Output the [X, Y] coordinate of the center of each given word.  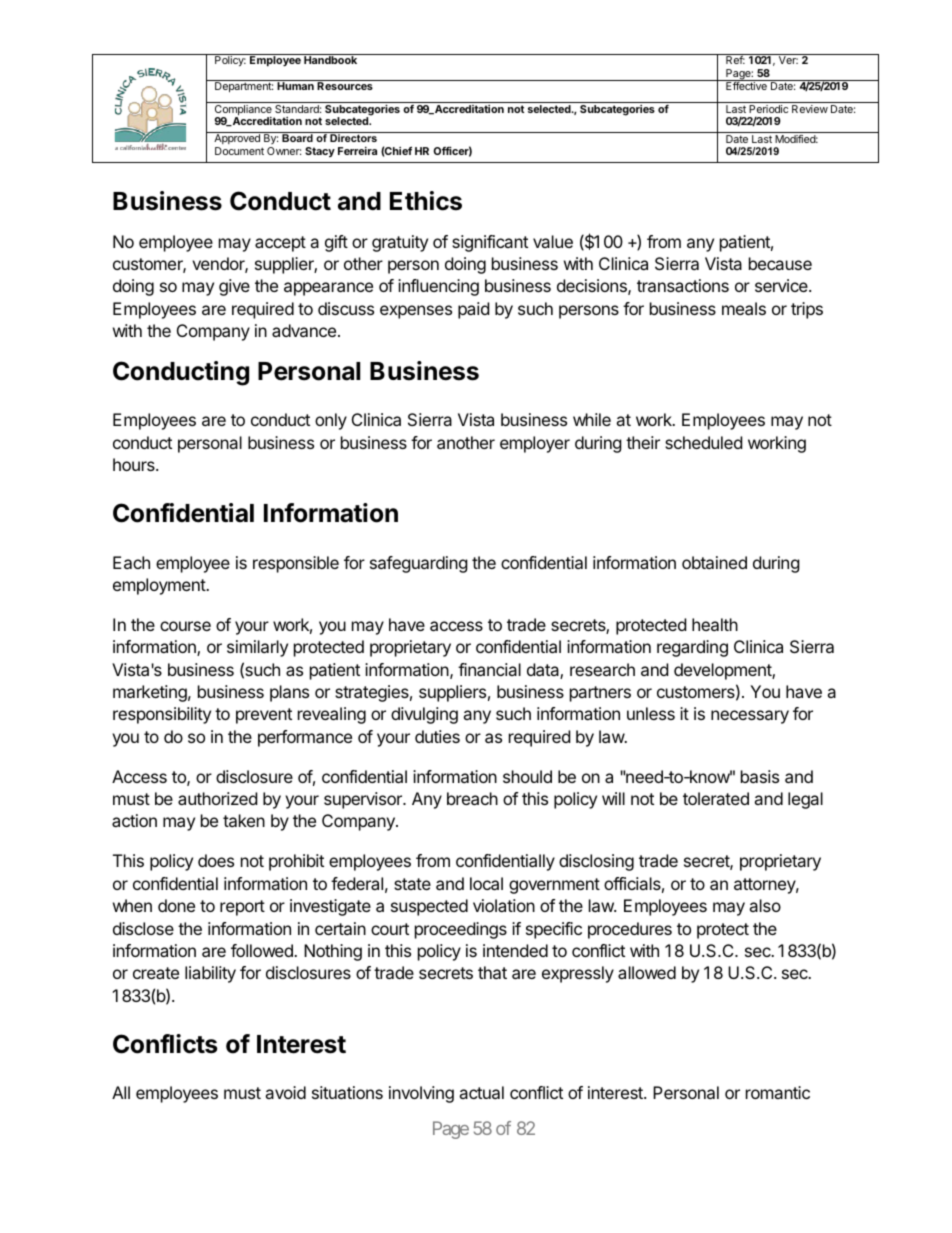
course [185, 626]
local [486, 883]
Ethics [426, 201]
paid [473, 310]
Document [239, 151]
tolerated [716, 798]
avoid [285, 1092]
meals [744, 308]
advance [304, 330]
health [715, 624]
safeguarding [419, 564]
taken [244, 820]
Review [810, 109]
